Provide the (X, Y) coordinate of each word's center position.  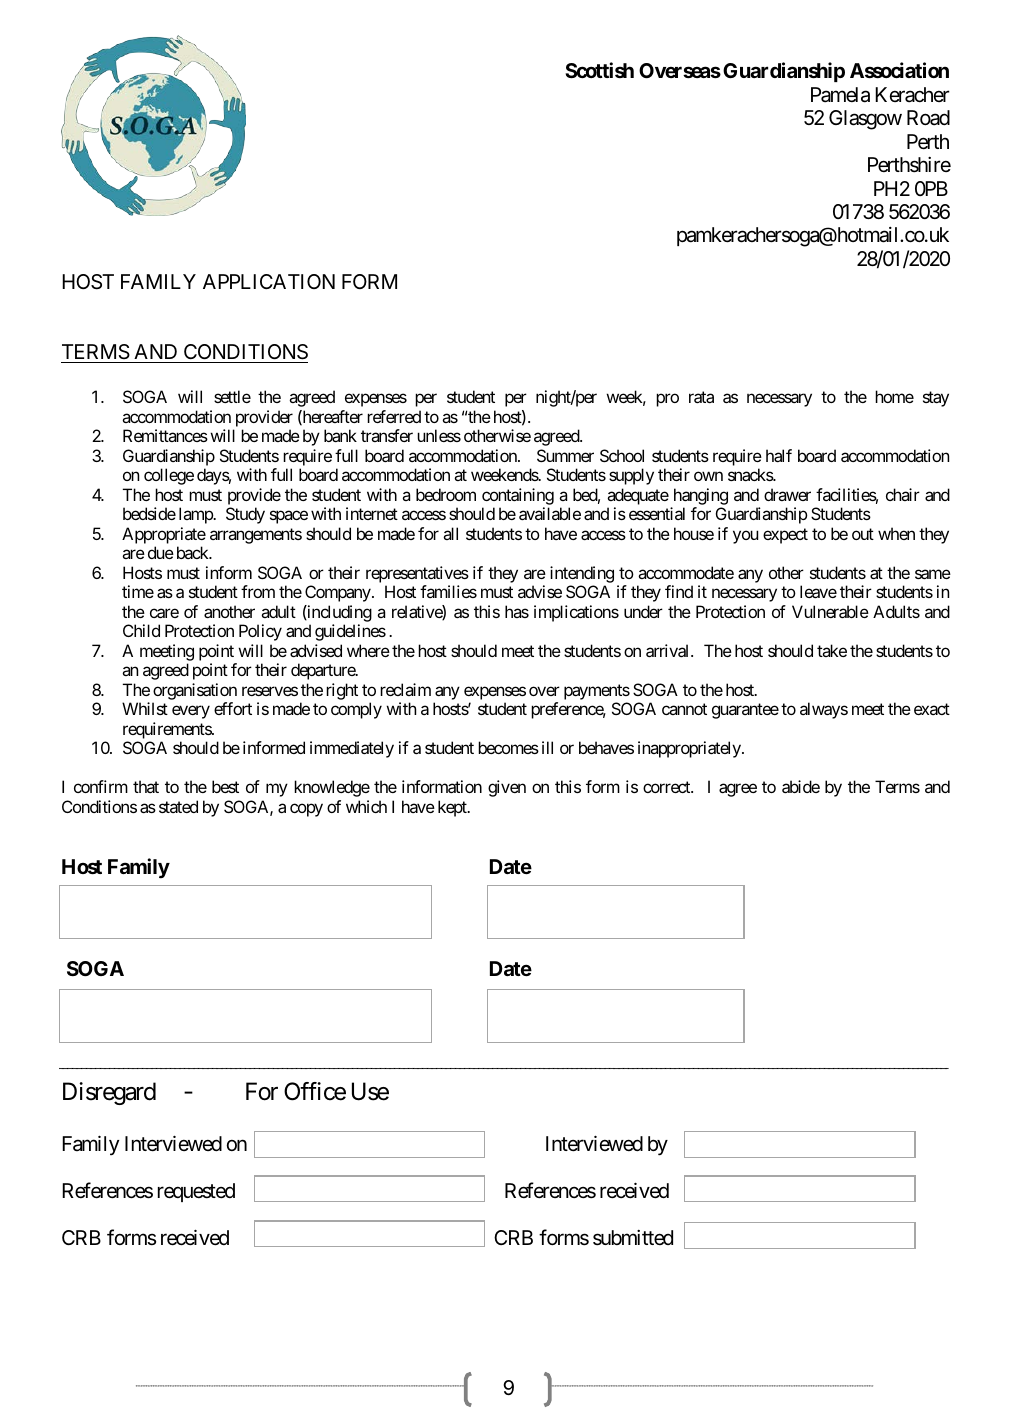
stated (178, 806)
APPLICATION (269, 281)
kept (453, 808)
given (507, 788)
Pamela (840, 95)
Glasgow (865, 120)
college (169, 476)
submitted (633, 1238)
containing (518, 496)
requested (196, 1192)
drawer (787, 494)
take (832, 650)
